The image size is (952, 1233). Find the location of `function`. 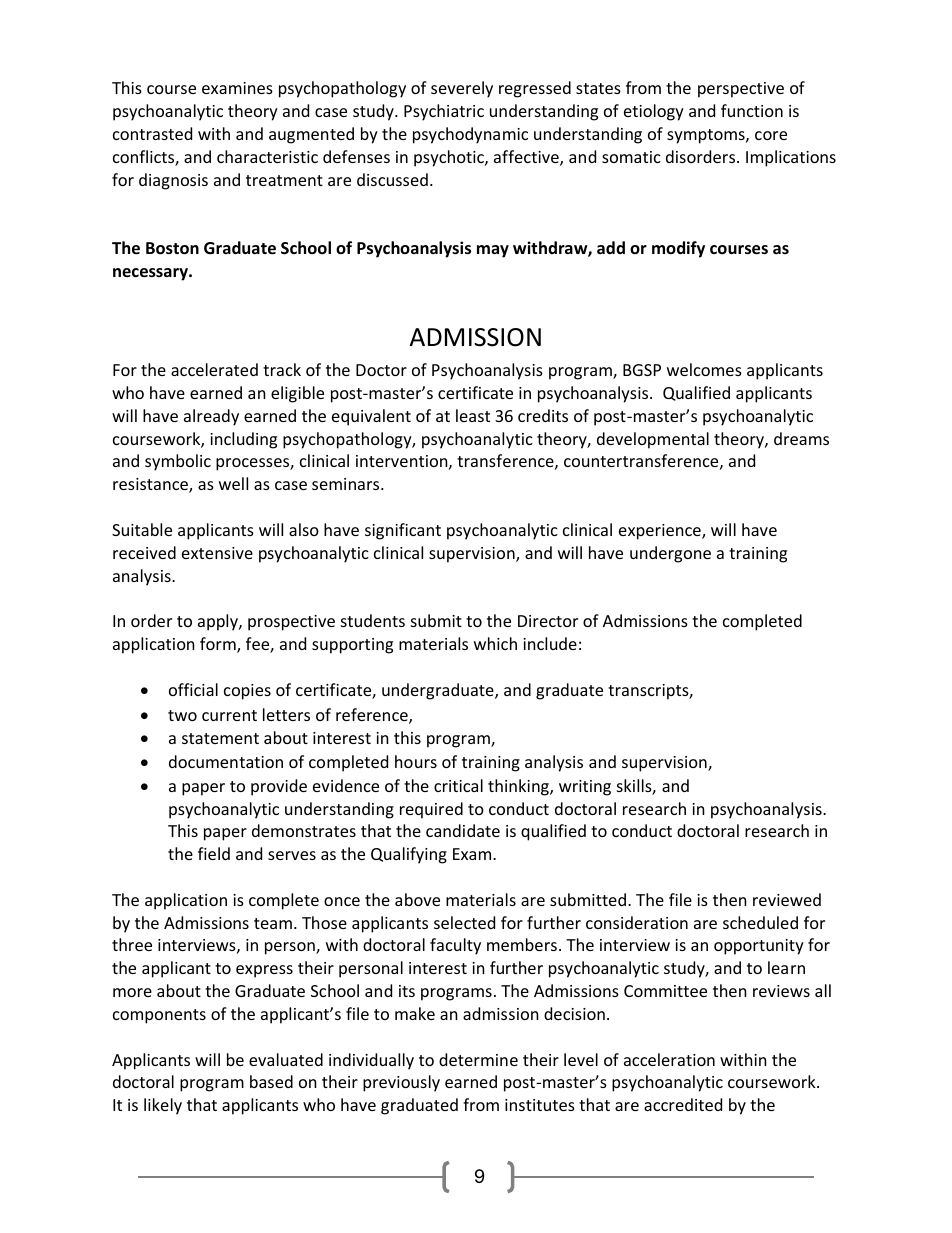

function is located at coordinates (752, 110).
